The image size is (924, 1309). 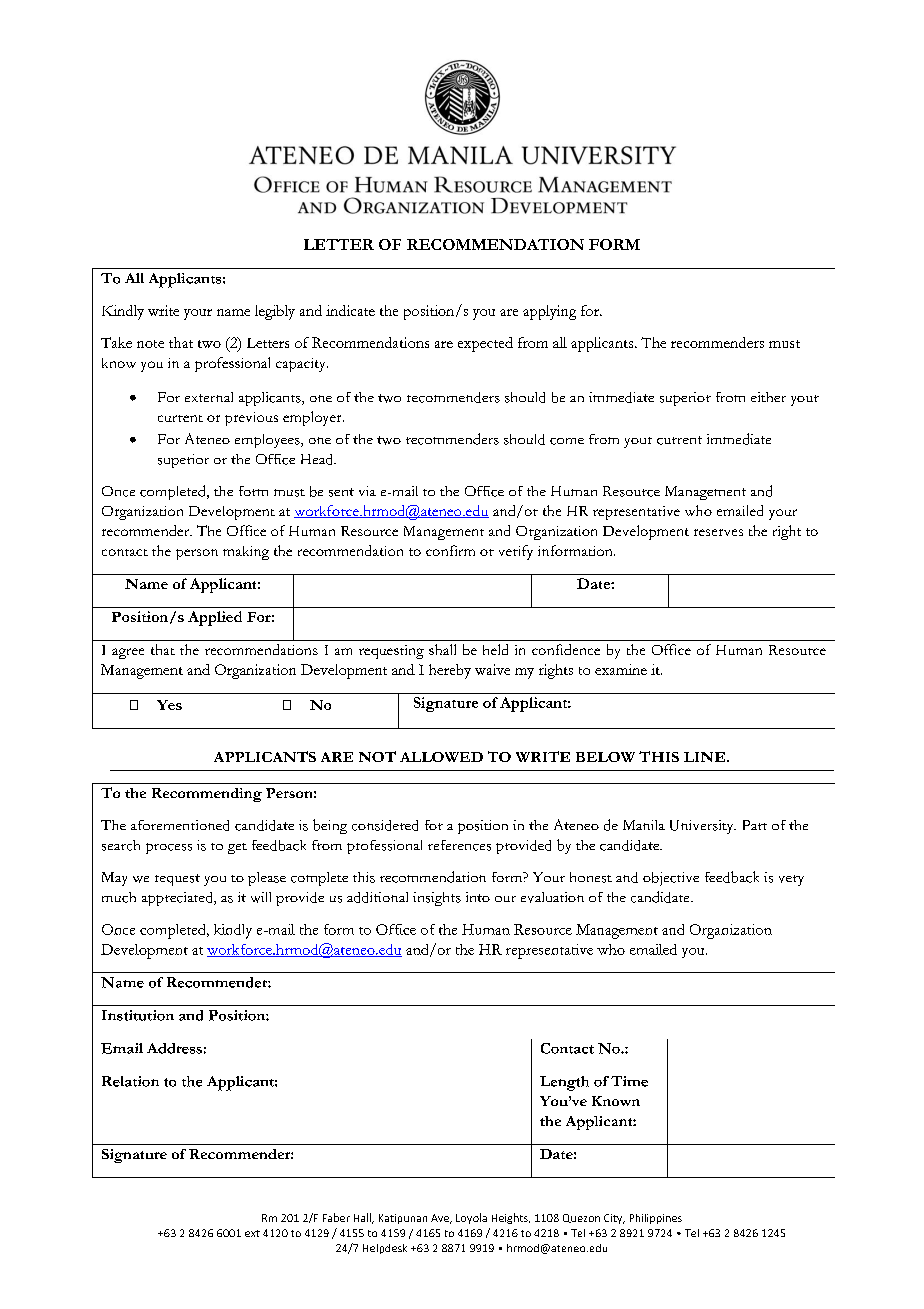 What do you see at coordinates (450, 671) in the image?
I see `hereby` at bounding box center [450, 671].
